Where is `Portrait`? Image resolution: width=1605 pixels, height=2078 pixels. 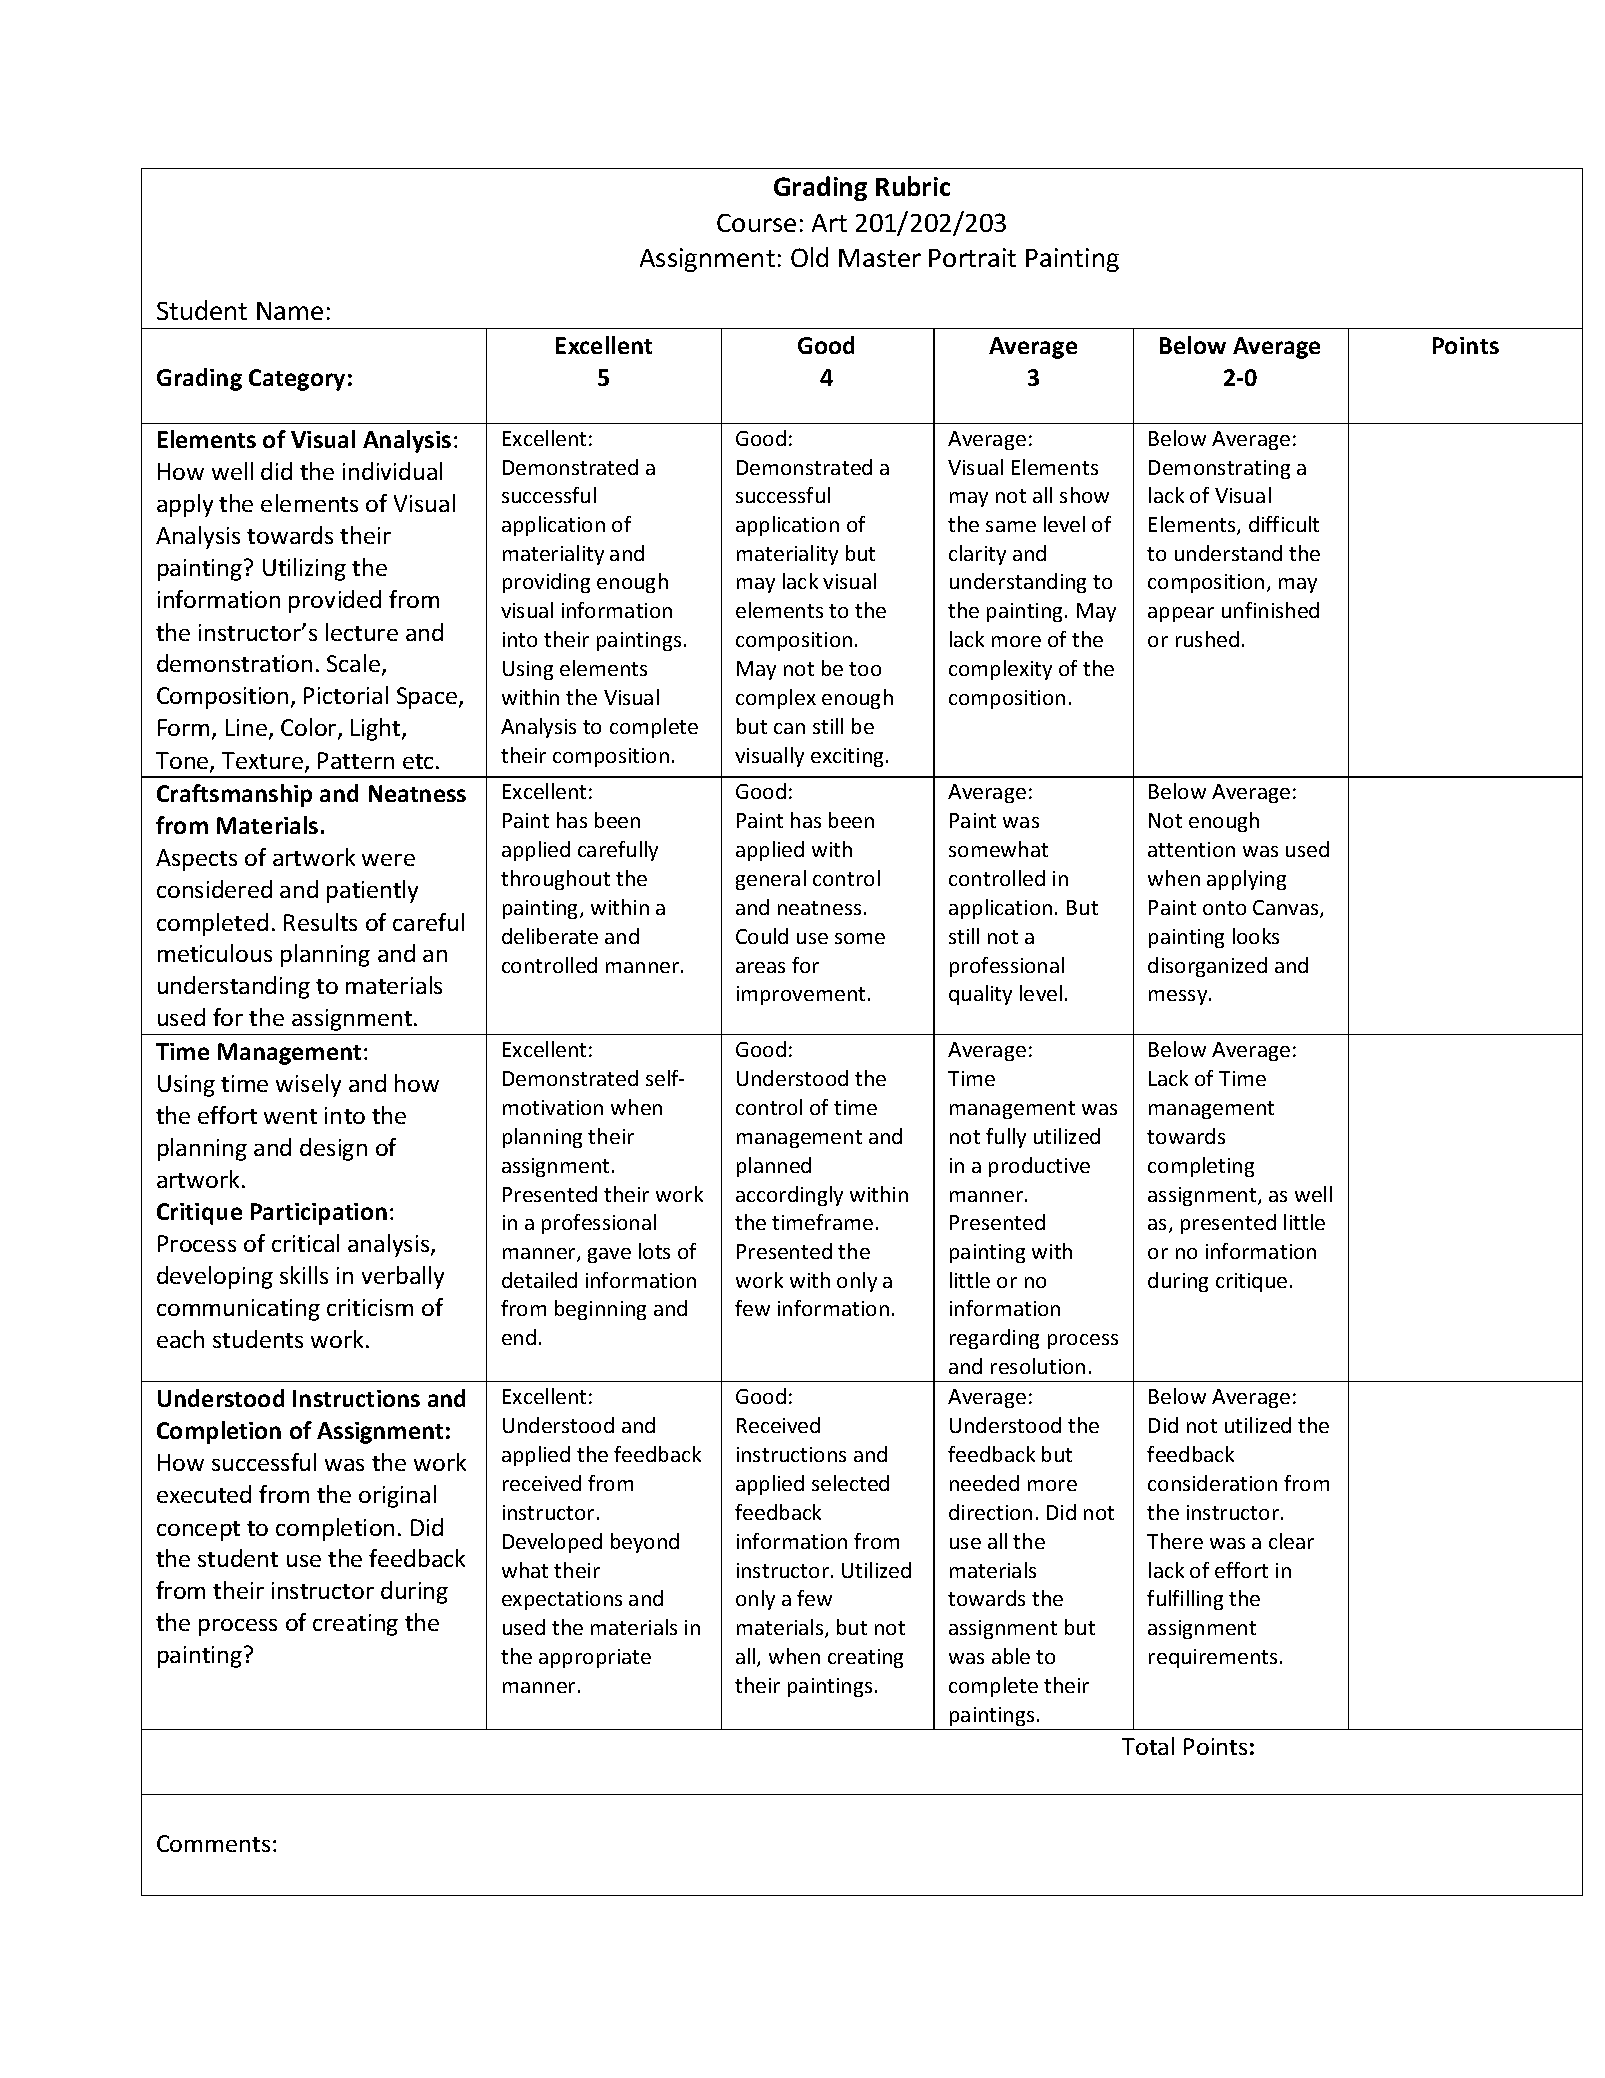
Portrait is located at coordinates (972, 257).
